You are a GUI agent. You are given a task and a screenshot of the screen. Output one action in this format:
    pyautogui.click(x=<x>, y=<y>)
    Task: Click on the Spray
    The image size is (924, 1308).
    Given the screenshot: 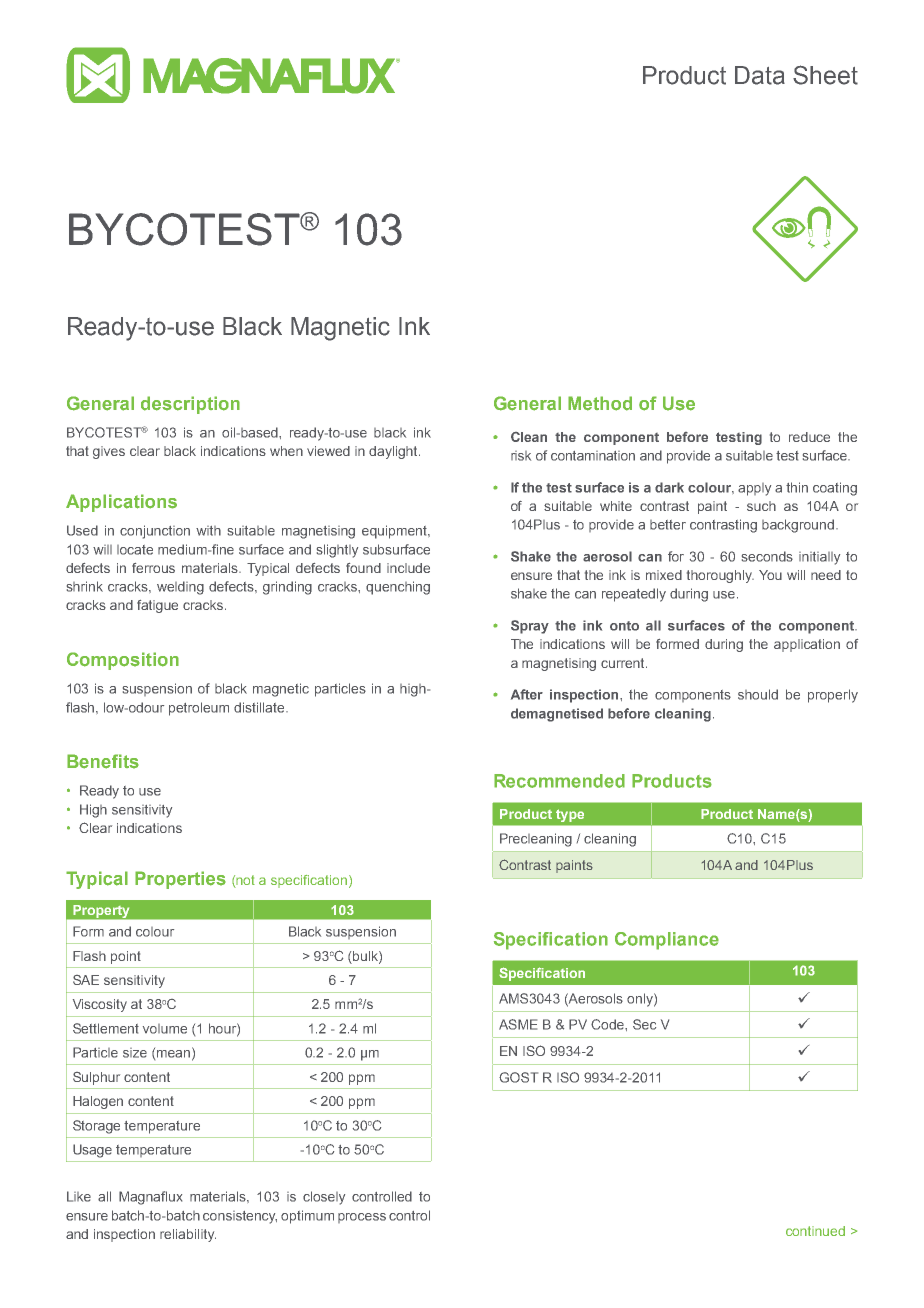 What is the action you would take?
    pyautogui.click(x=530, y=627)
